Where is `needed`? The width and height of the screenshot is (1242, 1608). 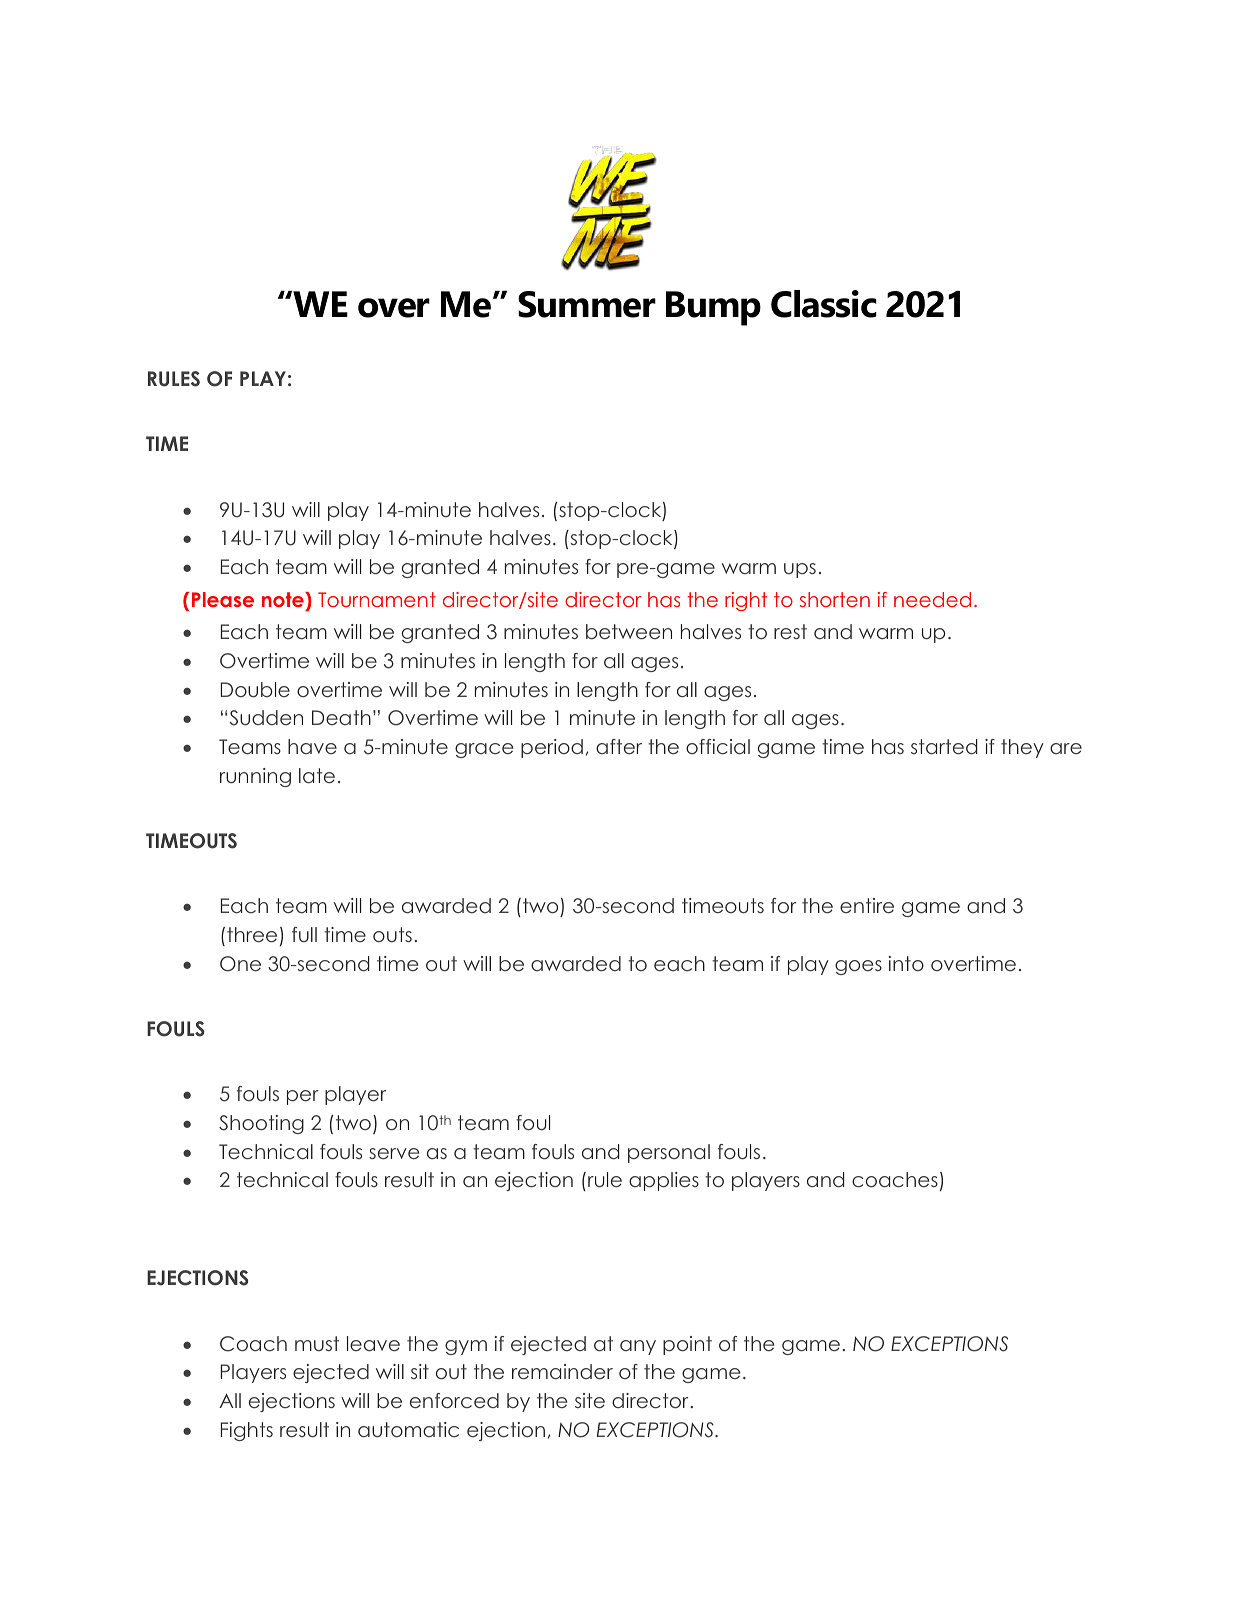 needed is located at coordinates (932, 599).
